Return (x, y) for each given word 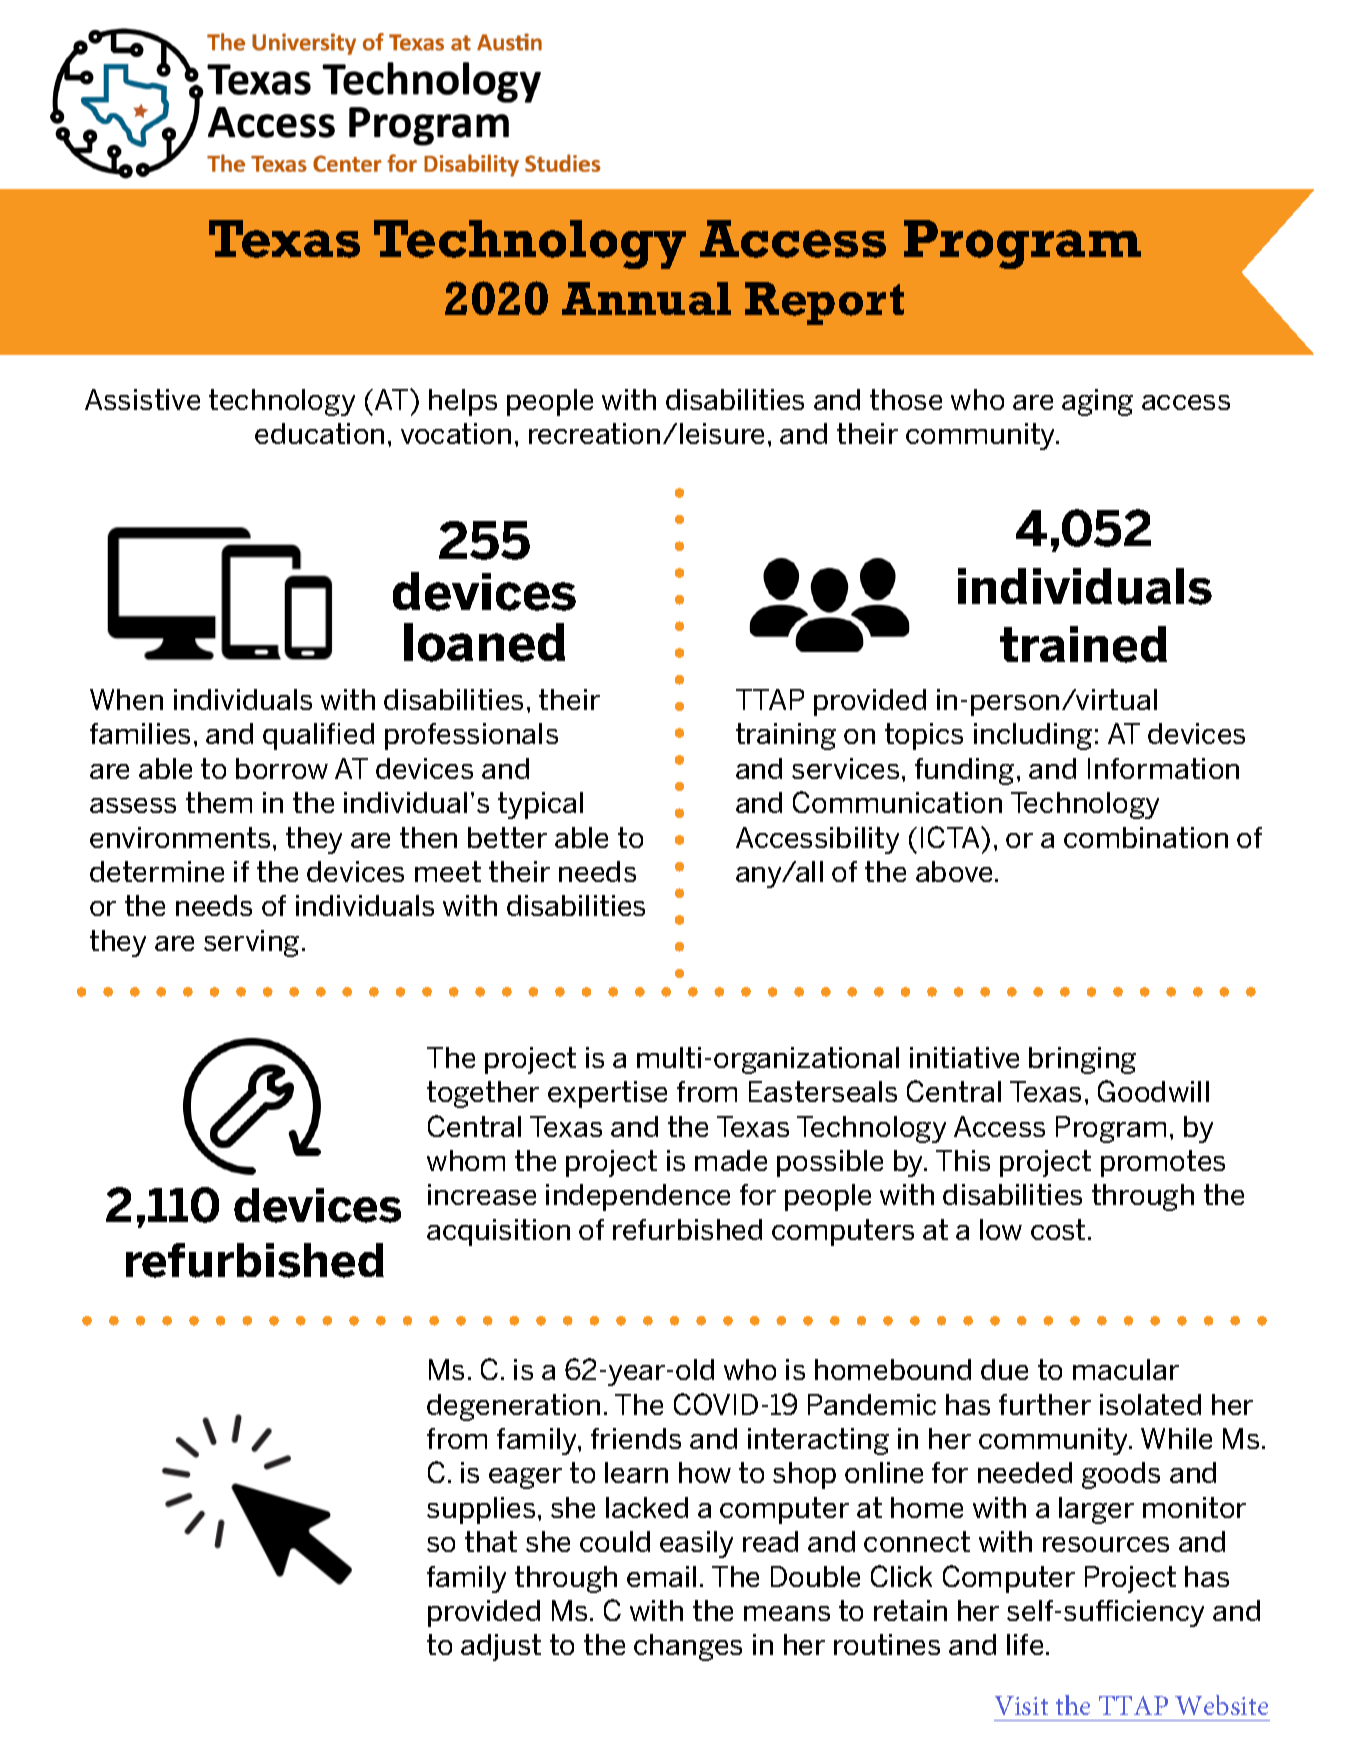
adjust (501, 1647)
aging (1097, 402)
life (1025, 1644)
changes (688, 1647)
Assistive (142, 399)
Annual (646, 298)
